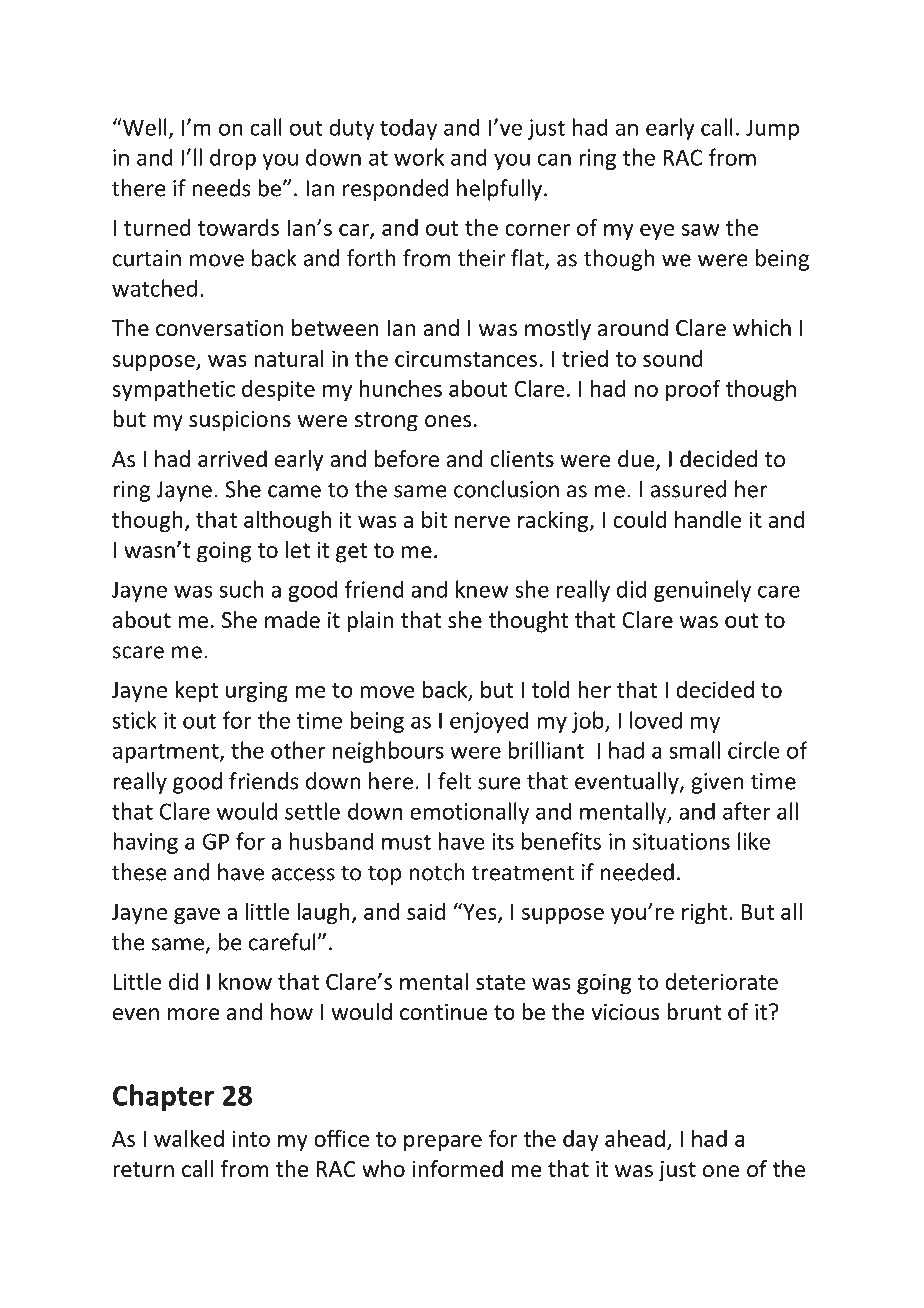 Image resolution: width=924 pixels, height=1308 pixels. What do you see at coordinates (196, 691) in the document?
I see `kept` at bounding box center [196, 691].
